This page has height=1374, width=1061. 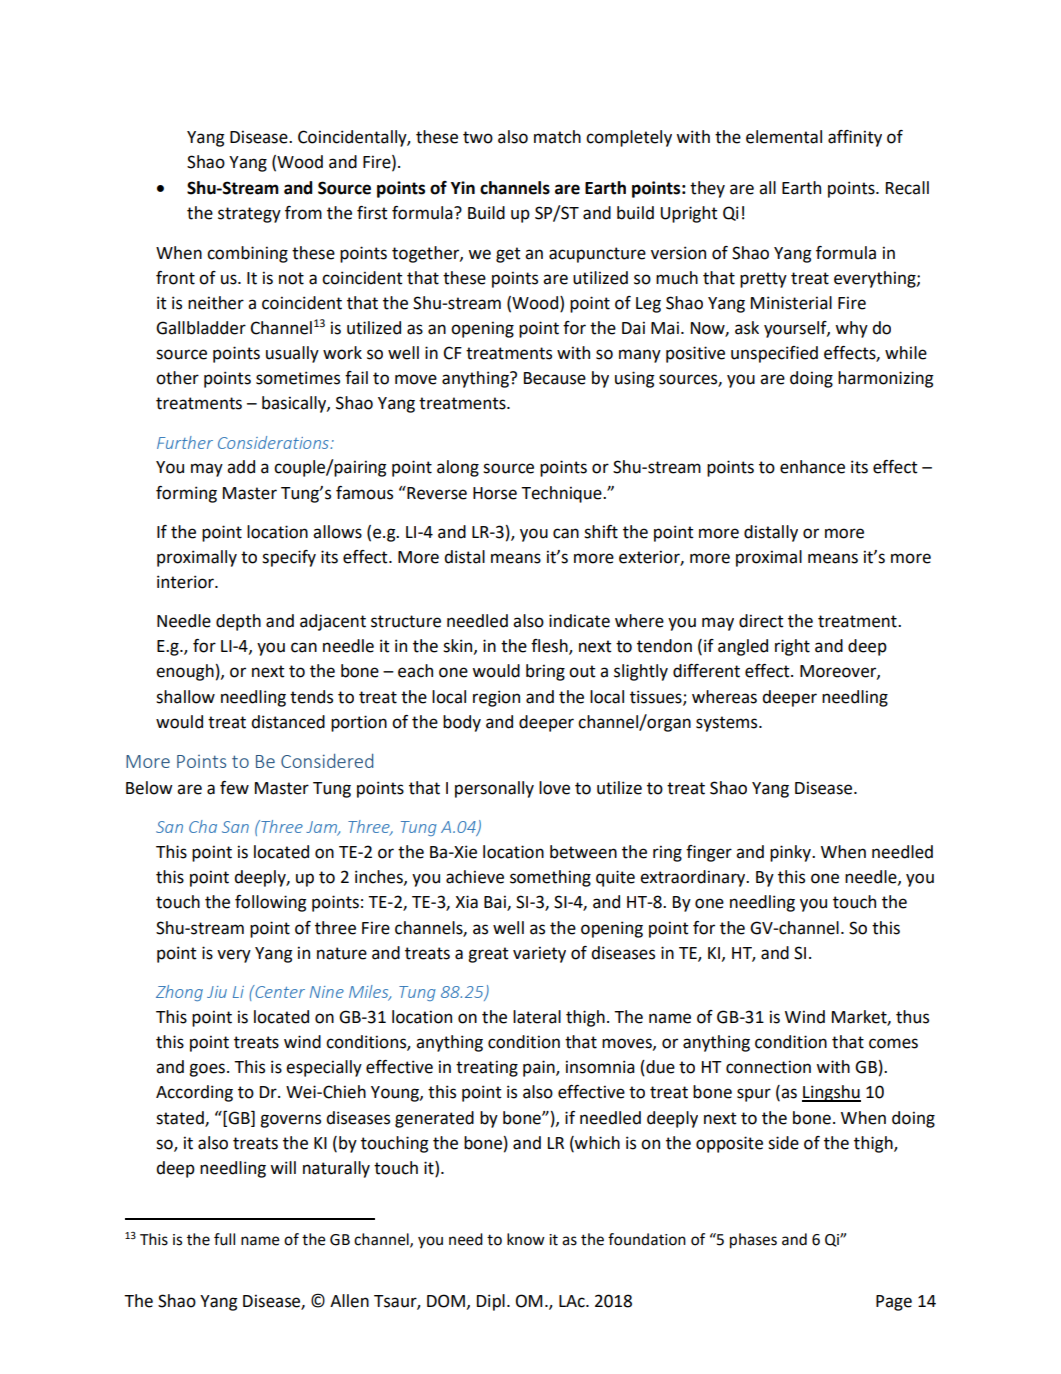 What do you see at coordinates (185, 442) in the page?
I see `Further` at bounding box center [185, 442].
